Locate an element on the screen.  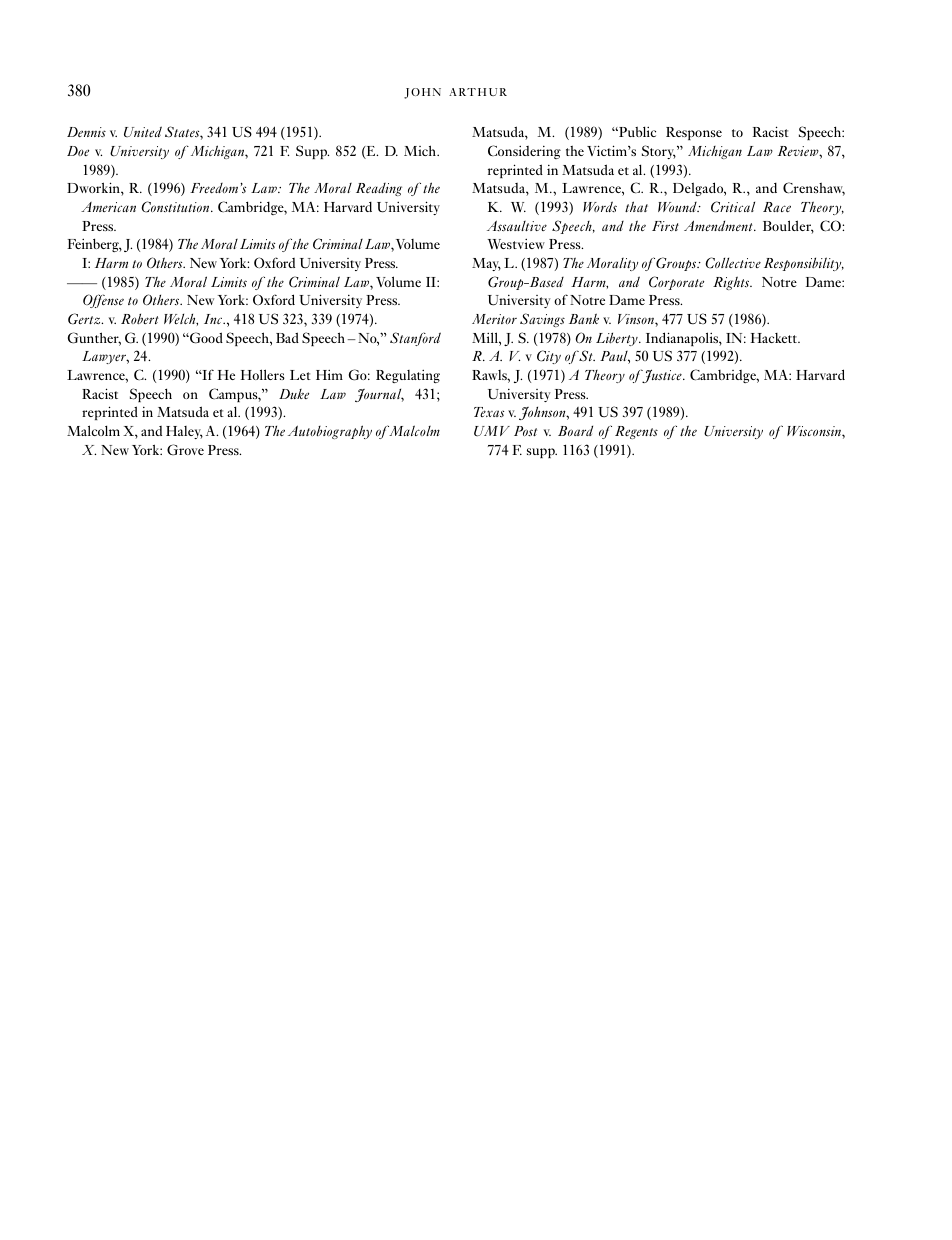
Regents is located at coordinates (636, 432).
